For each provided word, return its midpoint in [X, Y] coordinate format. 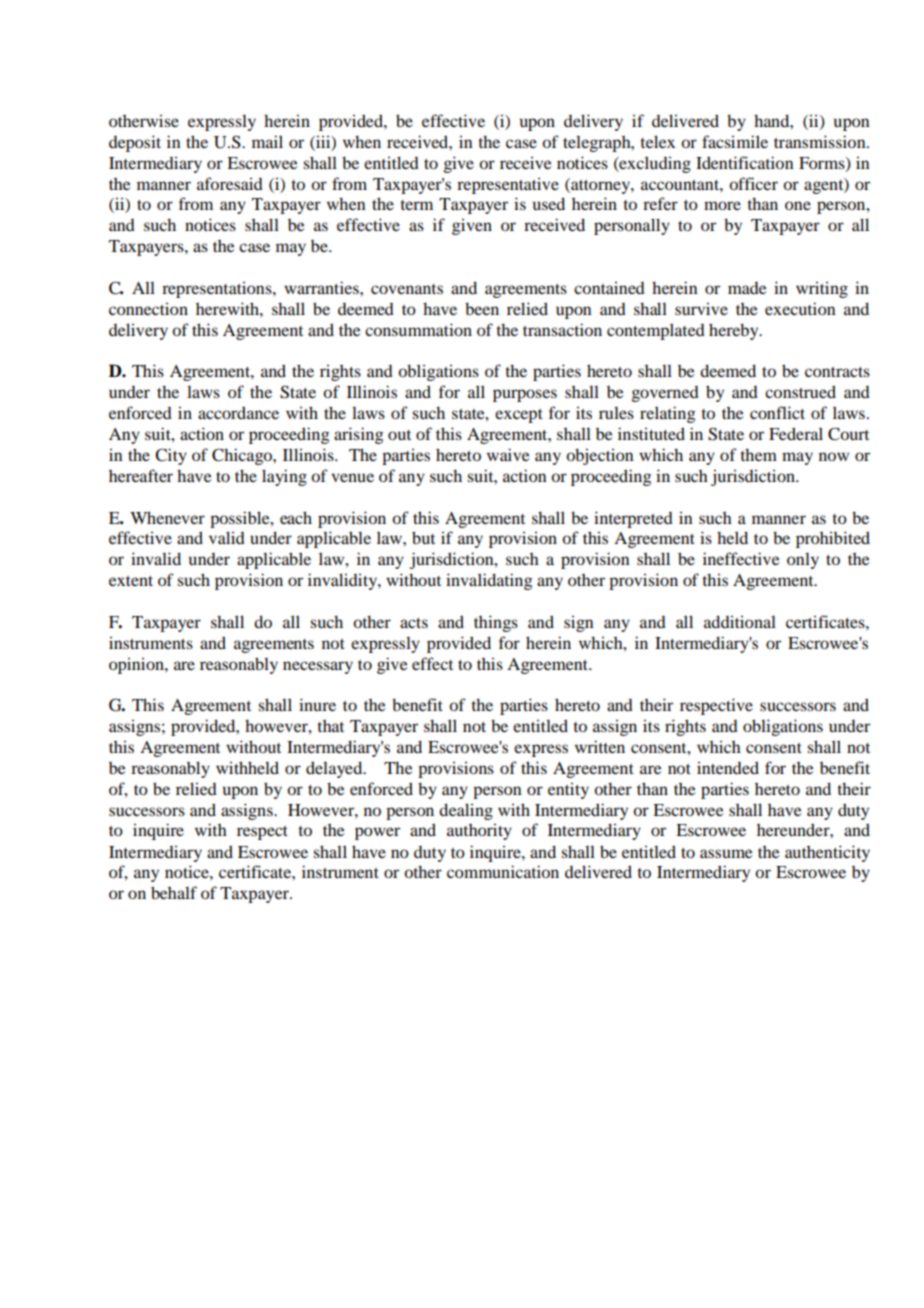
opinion [137, 665]
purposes [525, 395]
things [496, 623]
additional [740, 621]
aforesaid [230, 183]
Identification [745, 162]
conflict [777, 412]
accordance [238, 412]
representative [508, 185]
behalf [174, 892]
